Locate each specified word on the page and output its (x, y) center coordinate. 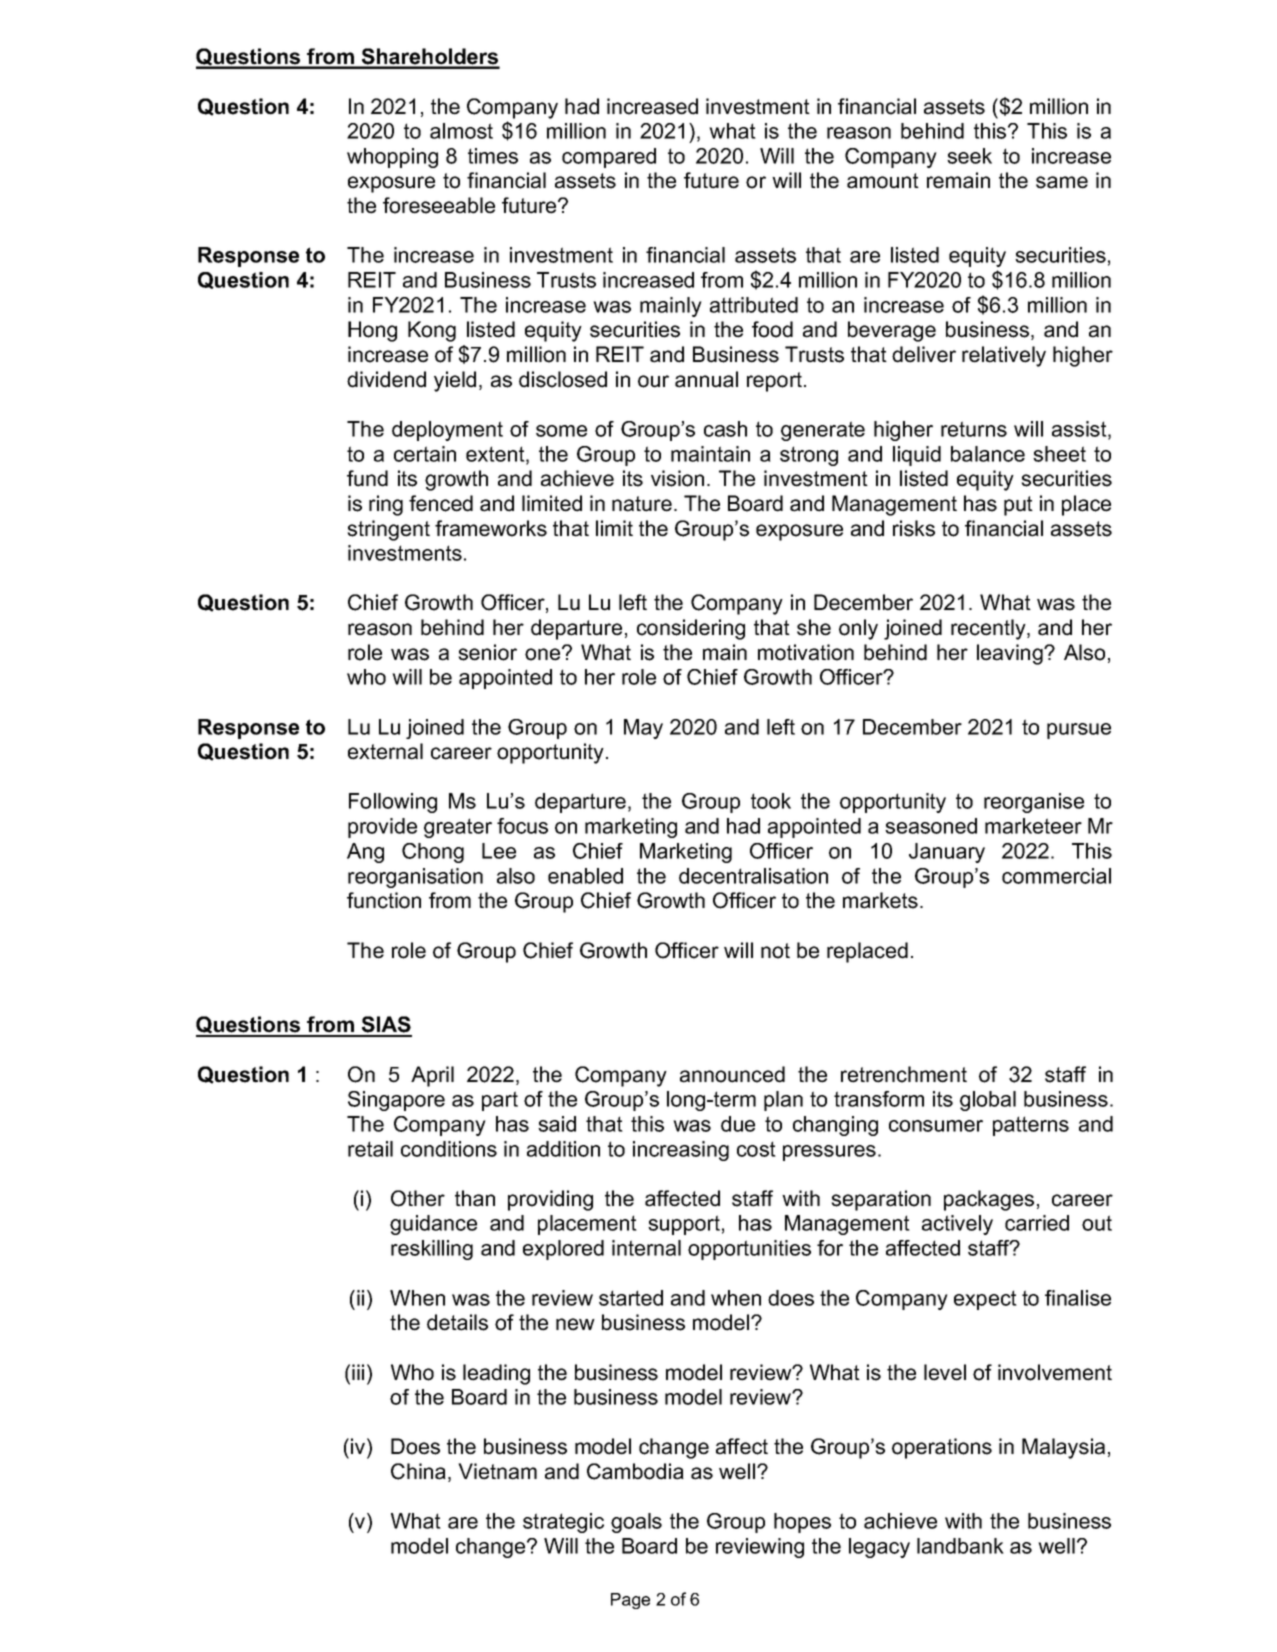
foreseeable (439, 205)
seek (969, 156)
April (432, 1076)
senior (487, 652)
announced (732, 1074)
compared (609, 158)
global (988, 1101)
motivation (806, 652)
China (418, 1471)
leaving (1011, 654)
